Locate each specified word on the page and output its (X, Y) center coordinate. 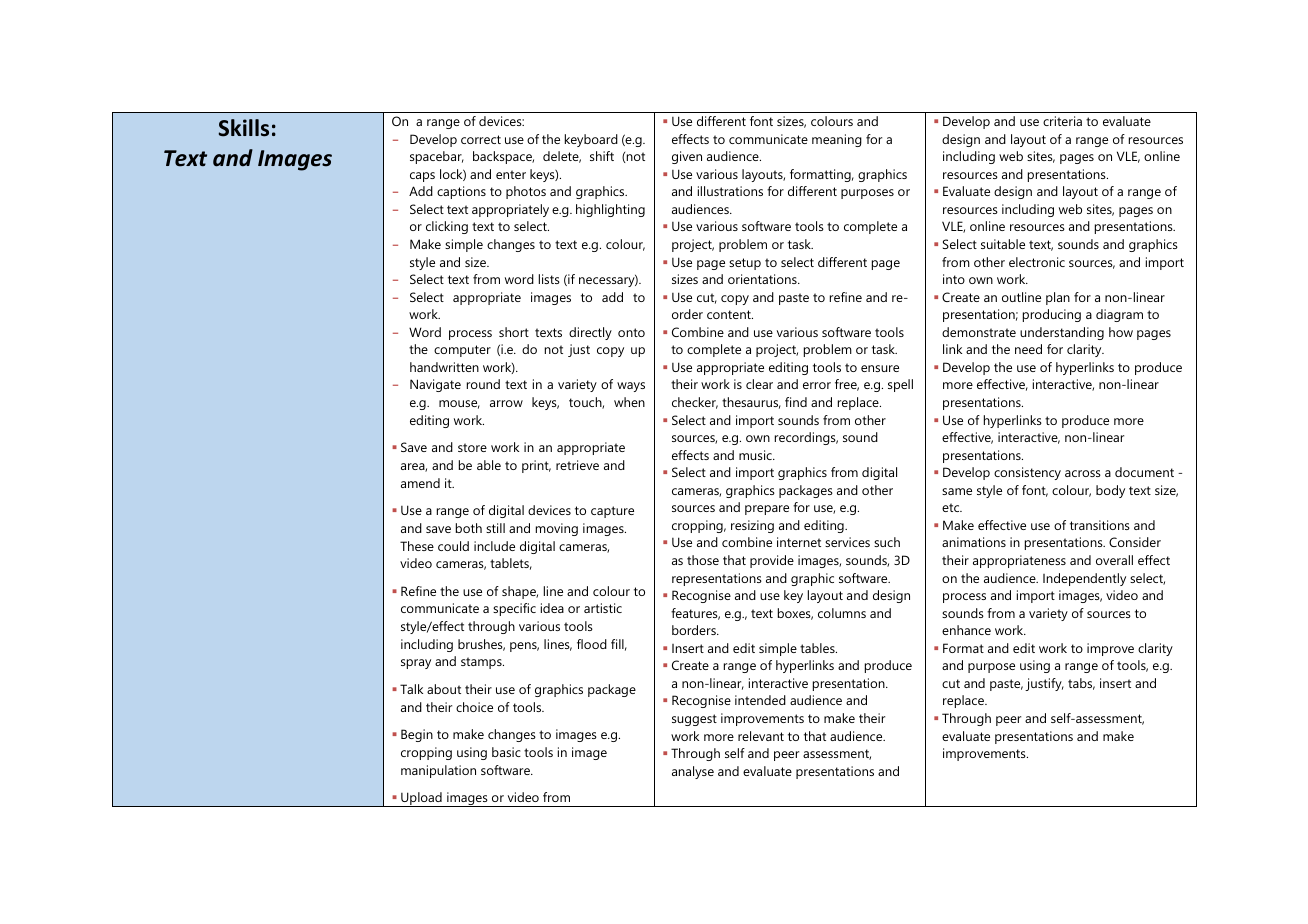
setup (745, 264)
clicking (447, 227)
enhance (966, 630)
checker (695, 403)
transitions (1100, 525)
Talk (411, 689)
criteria (1062, 121)
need (1028, 349)
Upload (421, 799)
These (417, 546)
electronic (1037, 262)
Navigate (435, 385)
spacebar (437, 157)
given (687, 157)
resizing (752, 526)
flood (592, 644)
